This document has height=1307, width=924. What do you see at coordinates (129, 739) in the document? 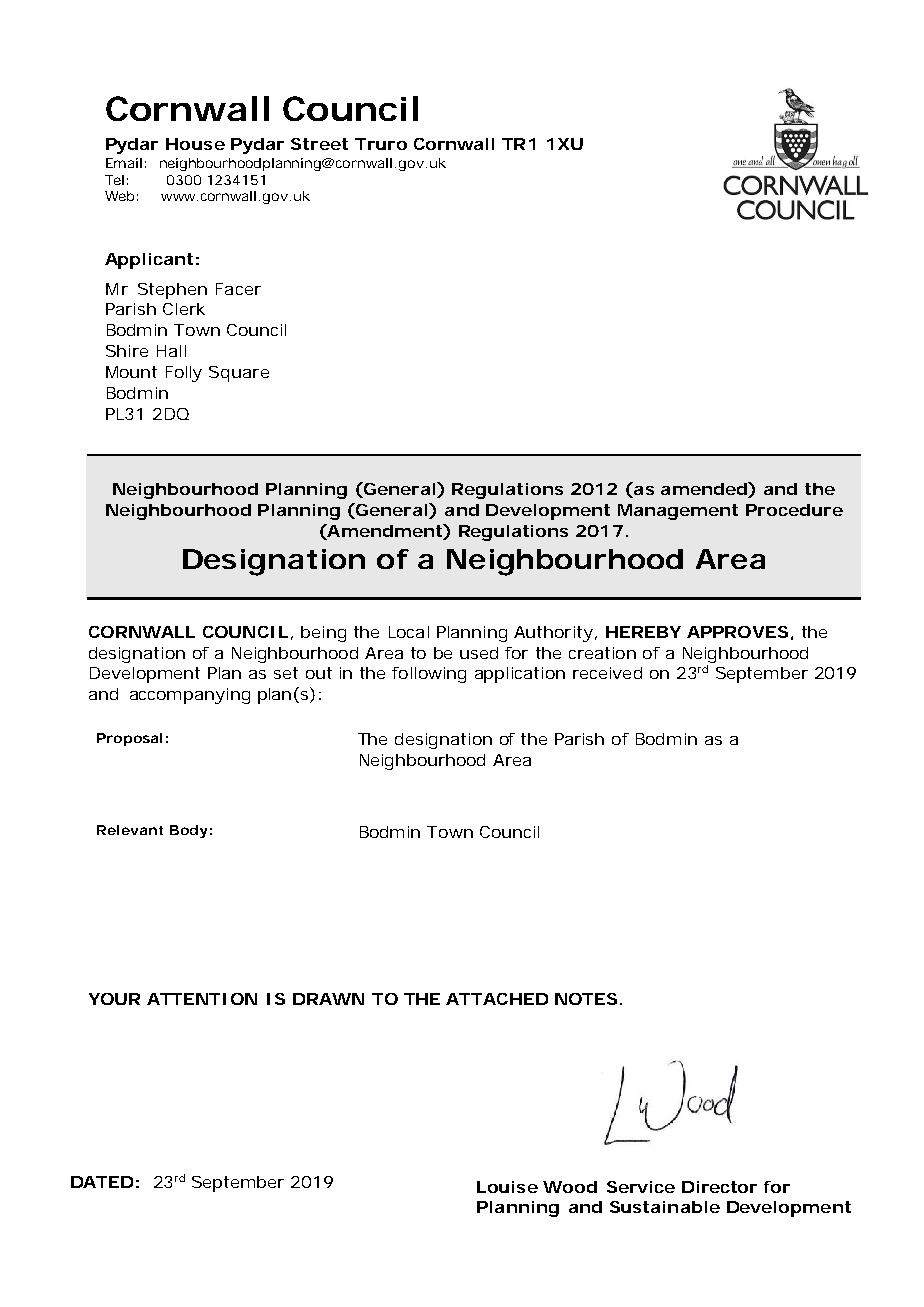
I see `Proposal` at bounding box center [129, 739].
